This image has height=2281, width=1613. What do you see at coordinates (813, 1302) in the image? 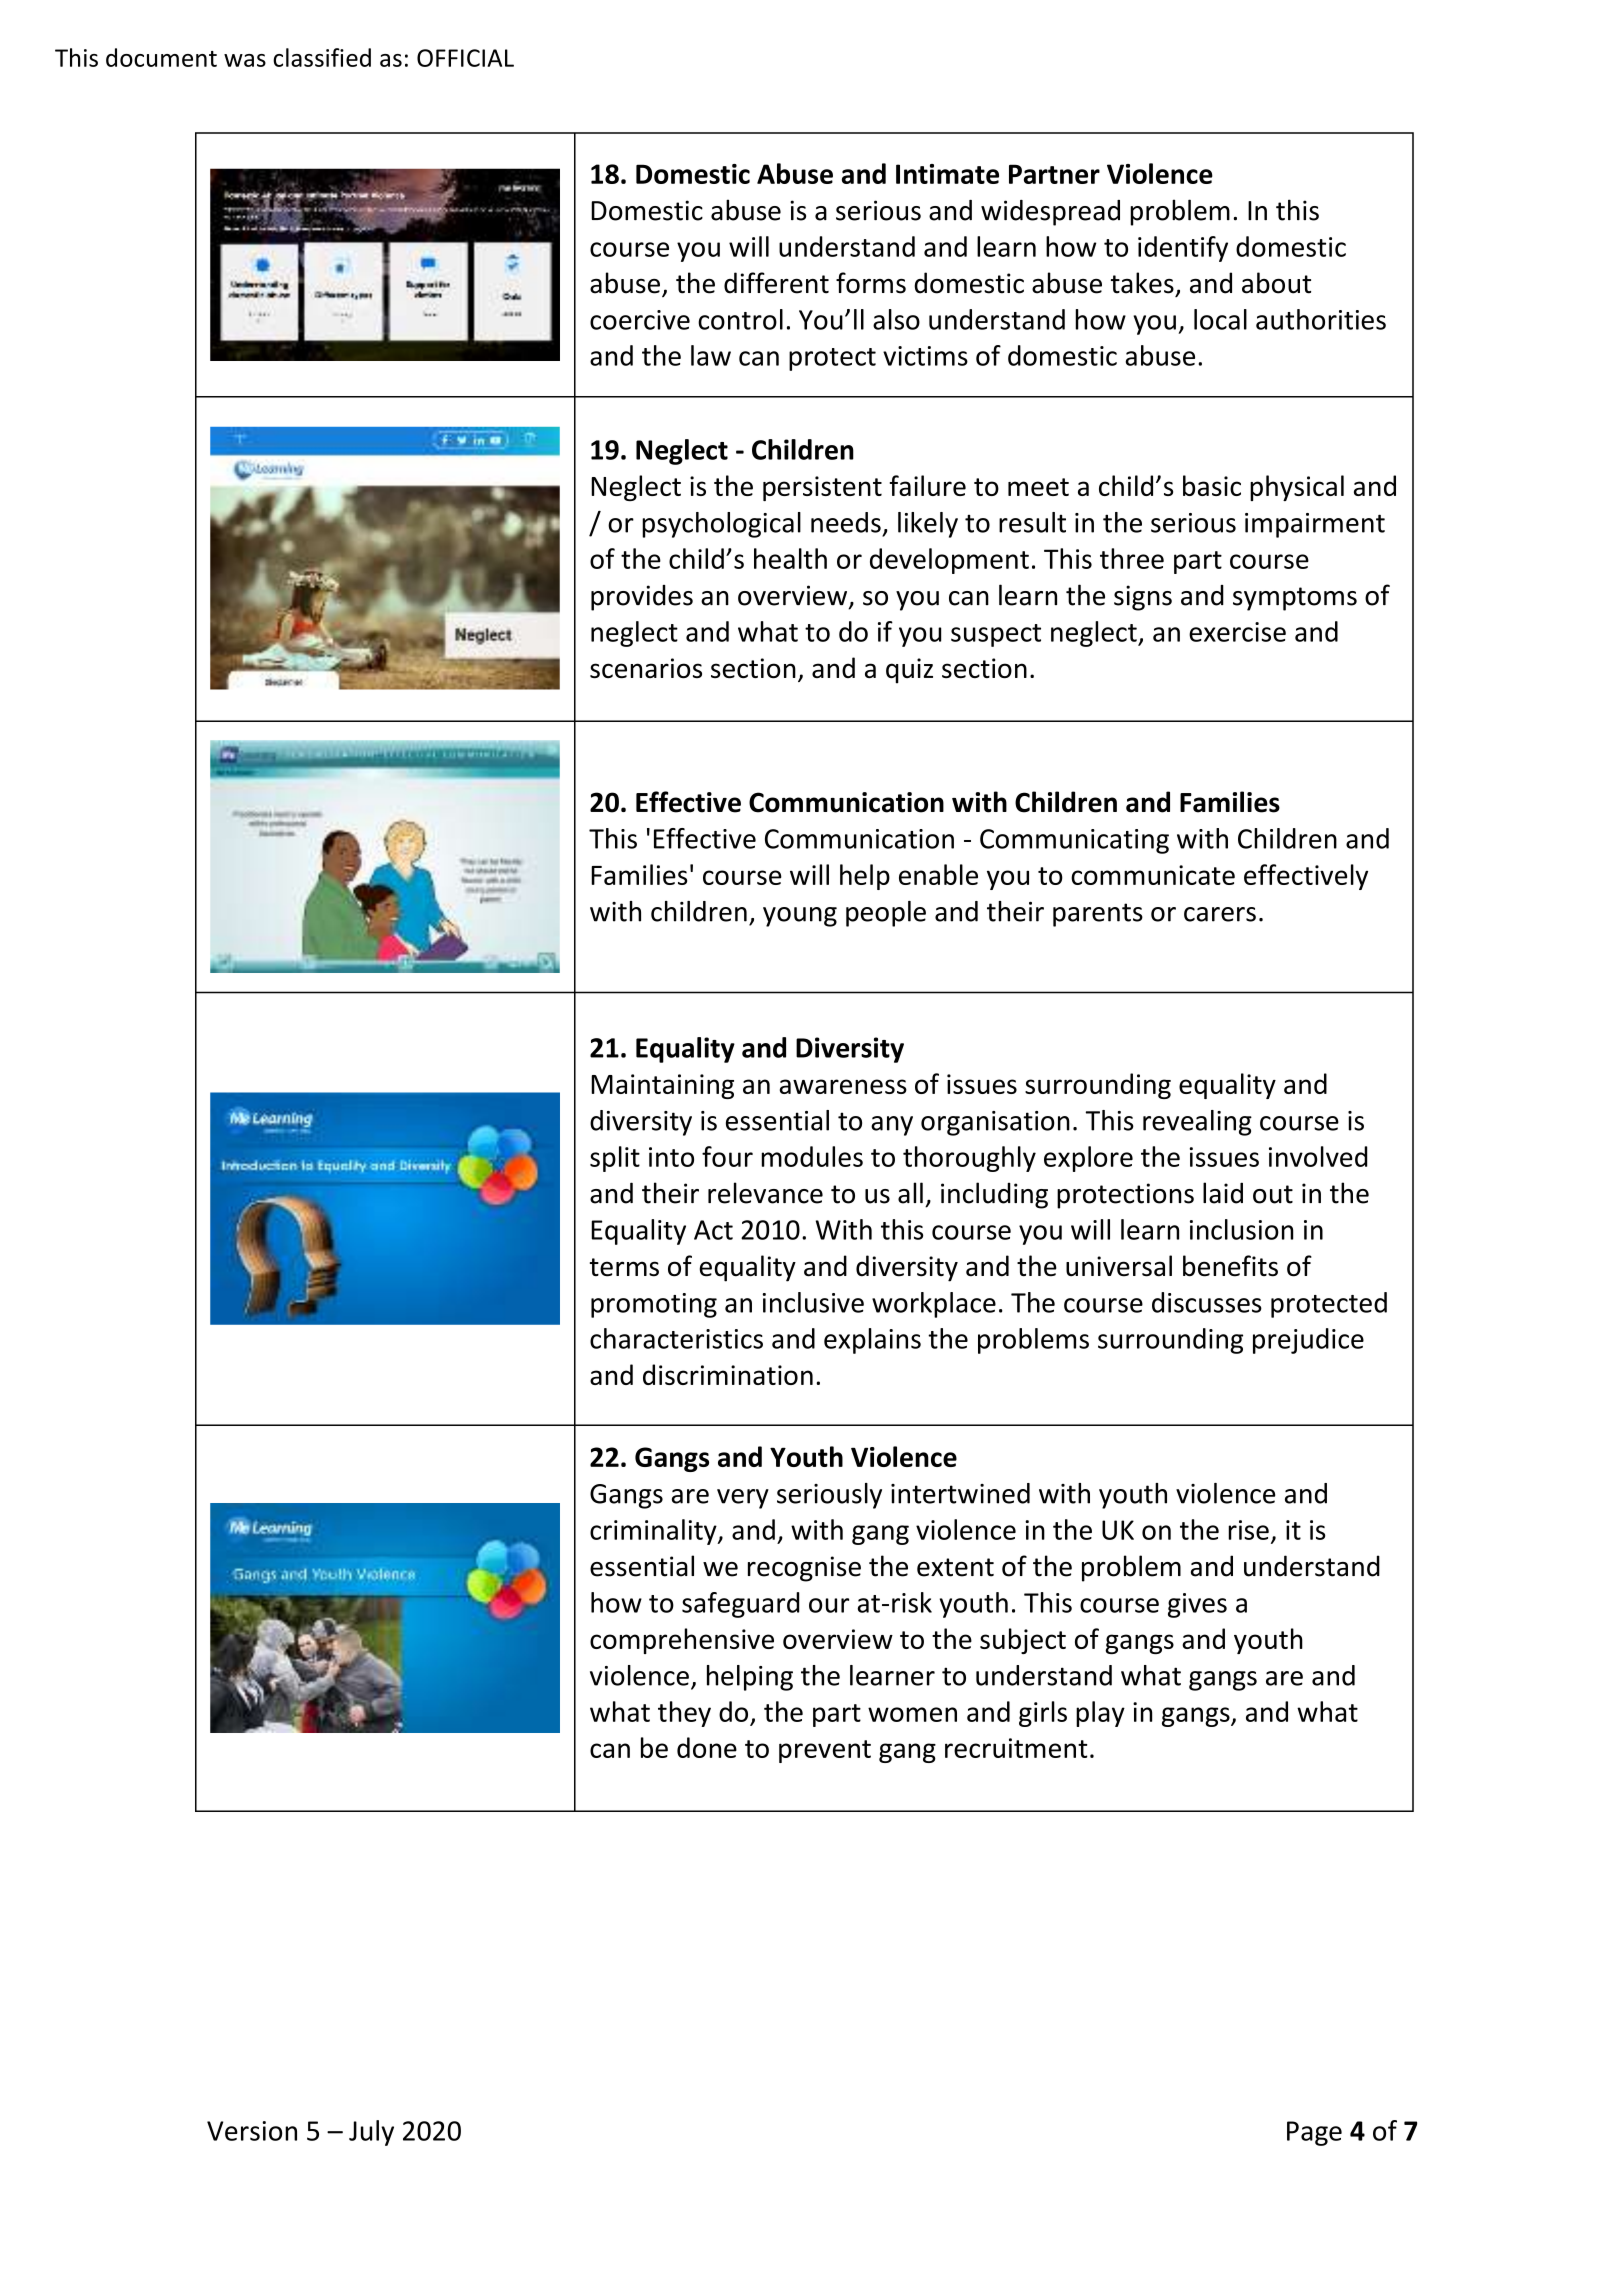
I see `inclusive` at bounding box center [813, 1302].
